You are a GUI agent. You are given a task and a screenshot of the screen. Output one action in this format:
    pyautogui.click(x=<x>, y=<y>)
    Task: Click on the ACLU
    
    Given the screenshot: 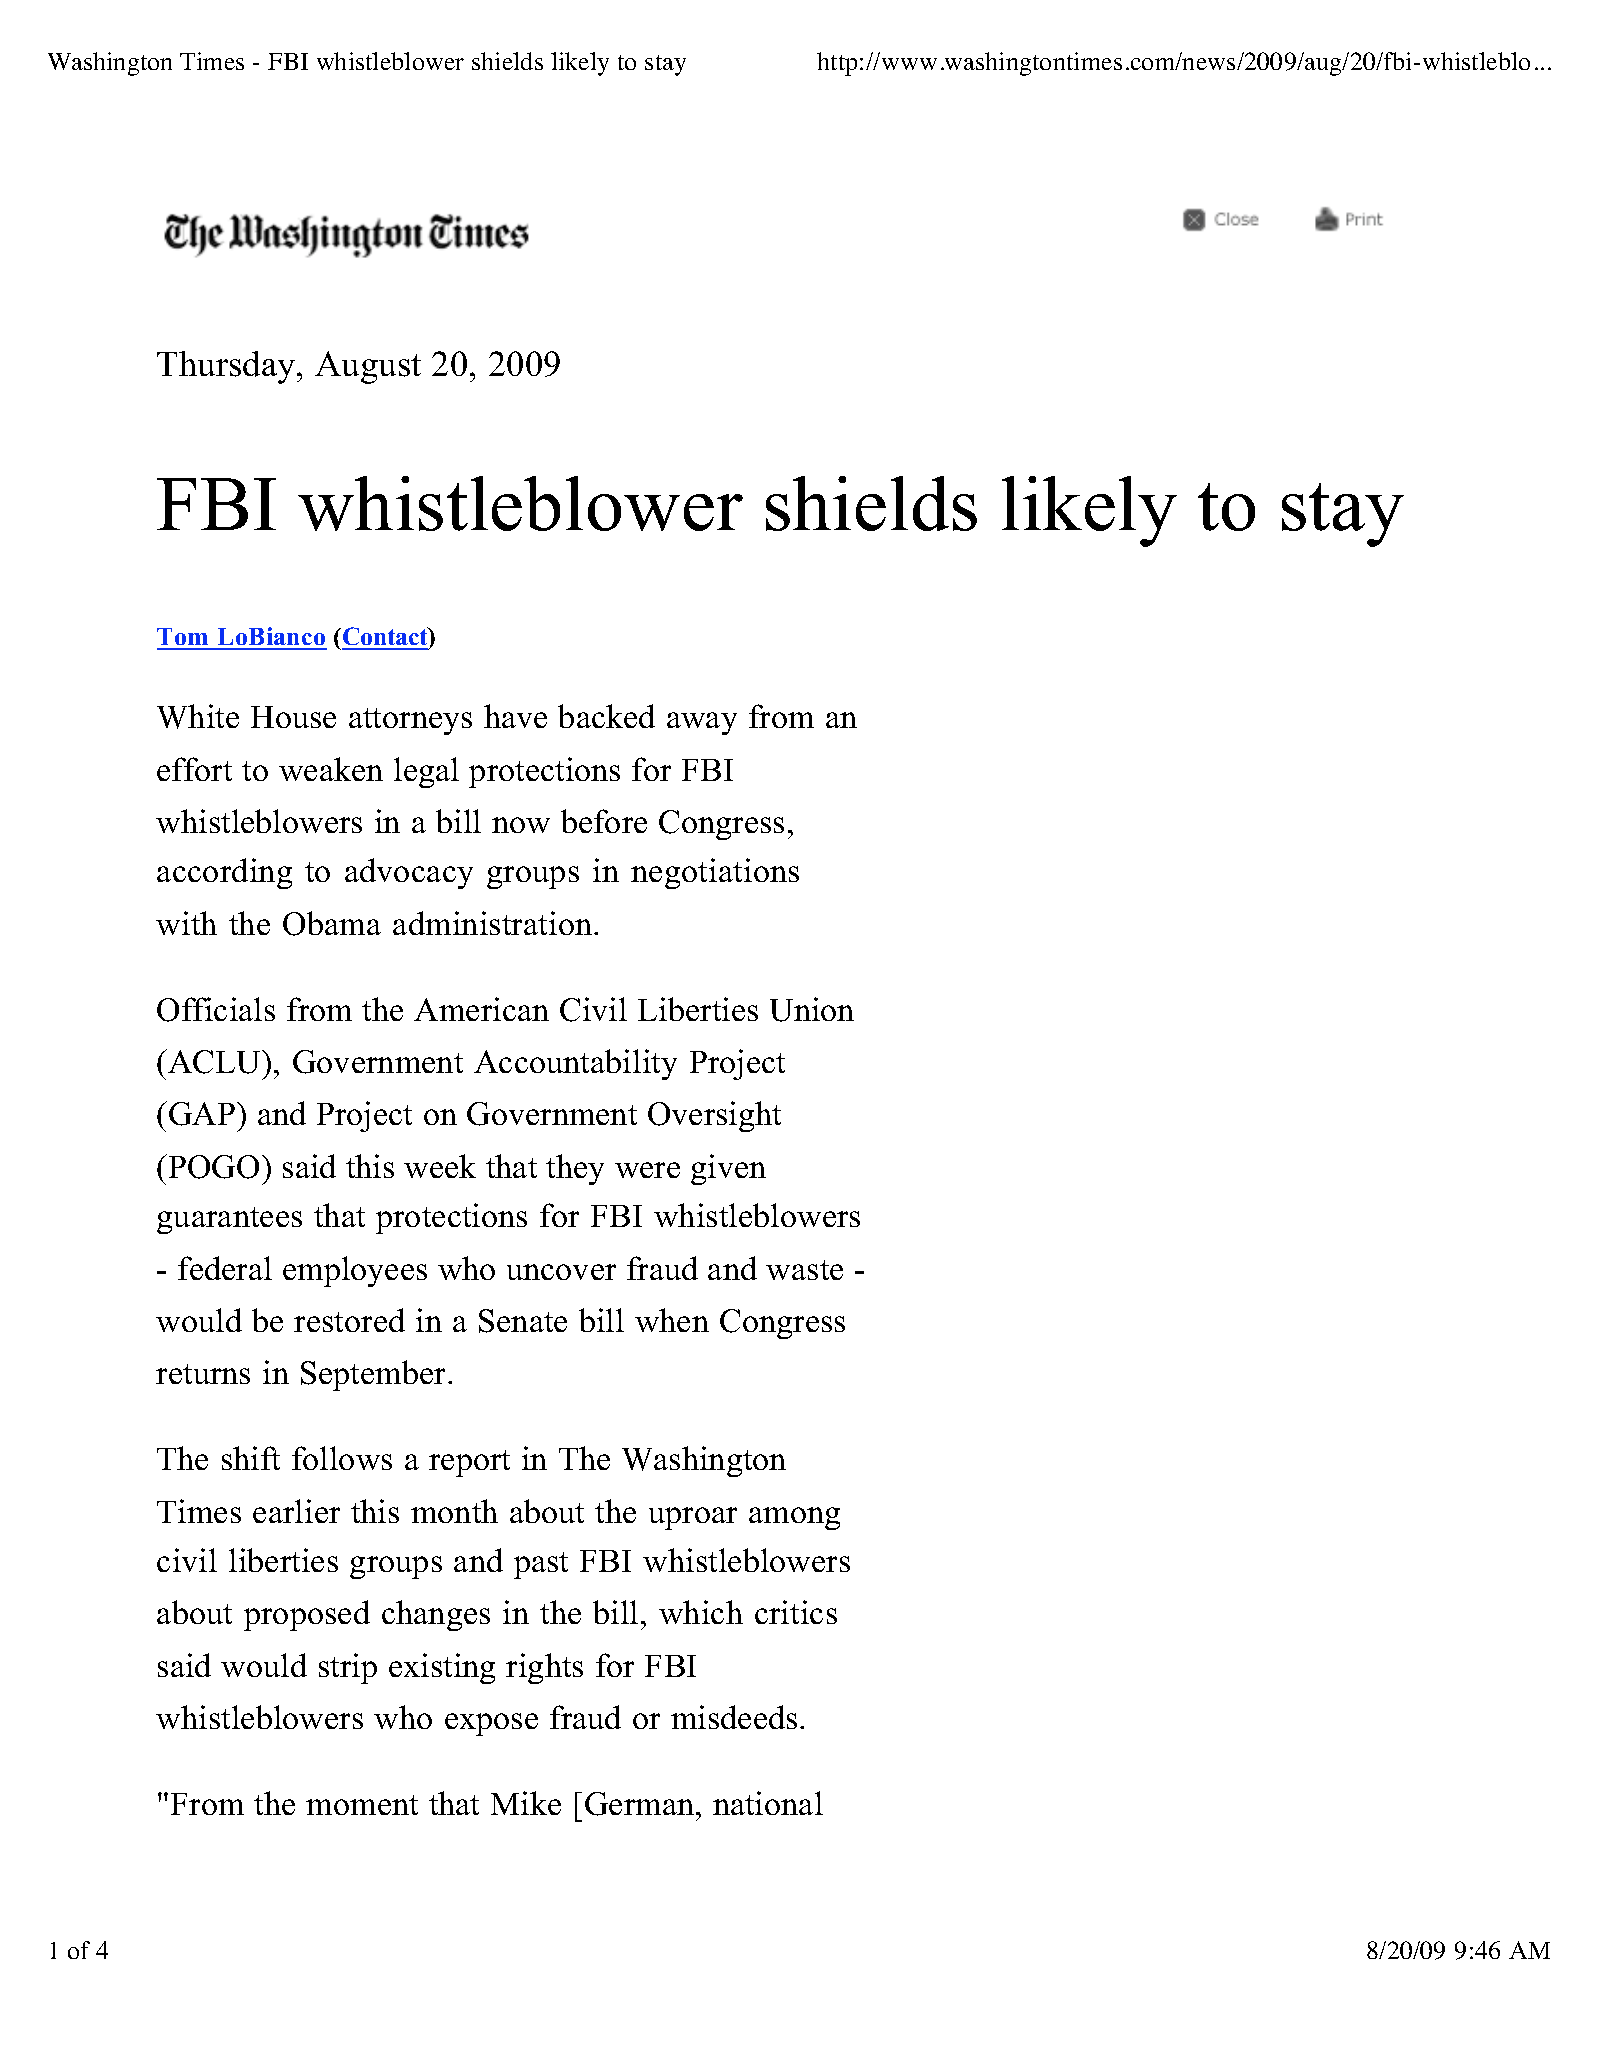 What is the action you would take?
    pyautogui.click(x=214, y=1061)
